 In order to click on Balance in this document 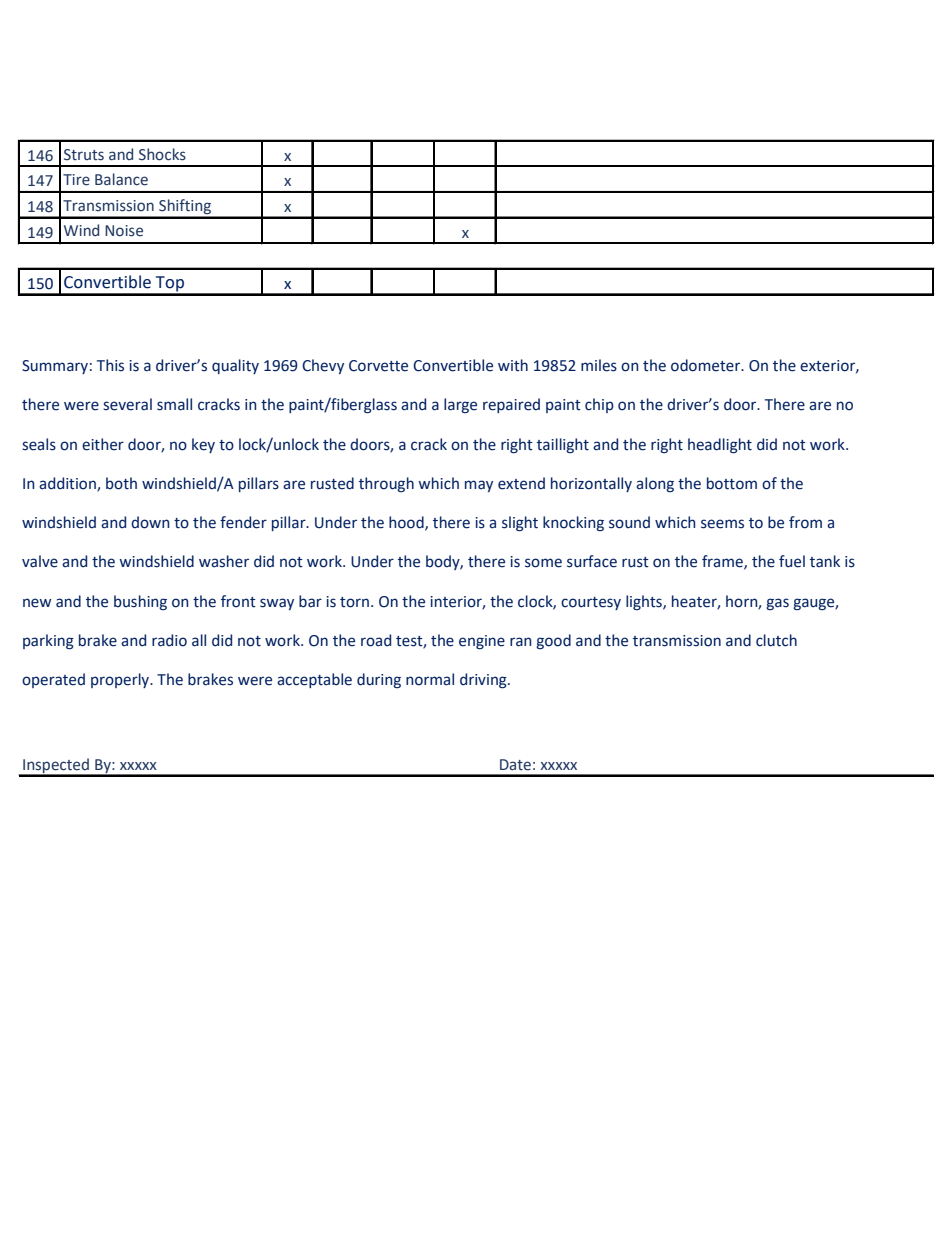, I will do `click(121, 179)`.
